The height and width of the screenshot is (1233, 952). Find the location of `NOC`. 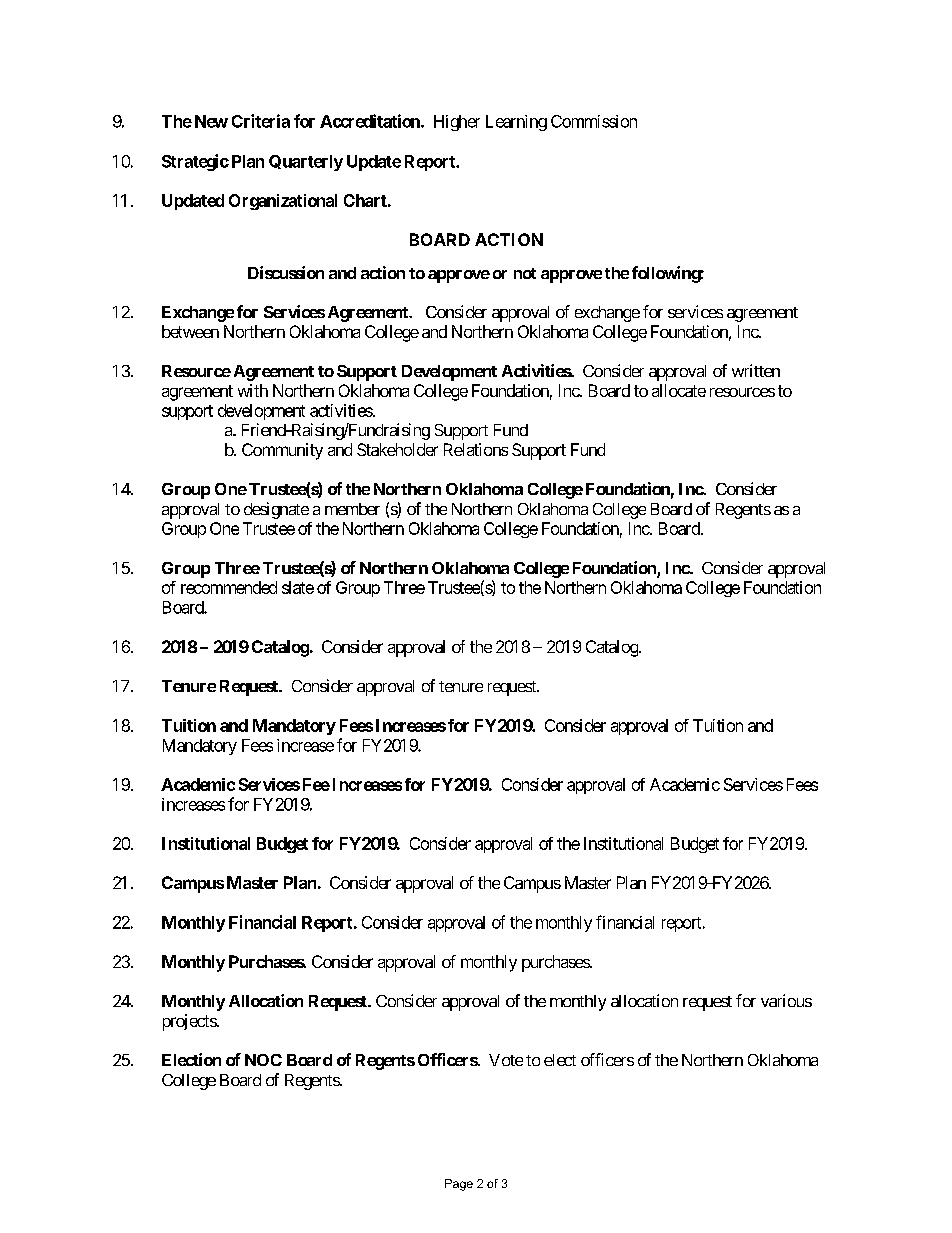

NOC is located at coordinates (263, 1060).
